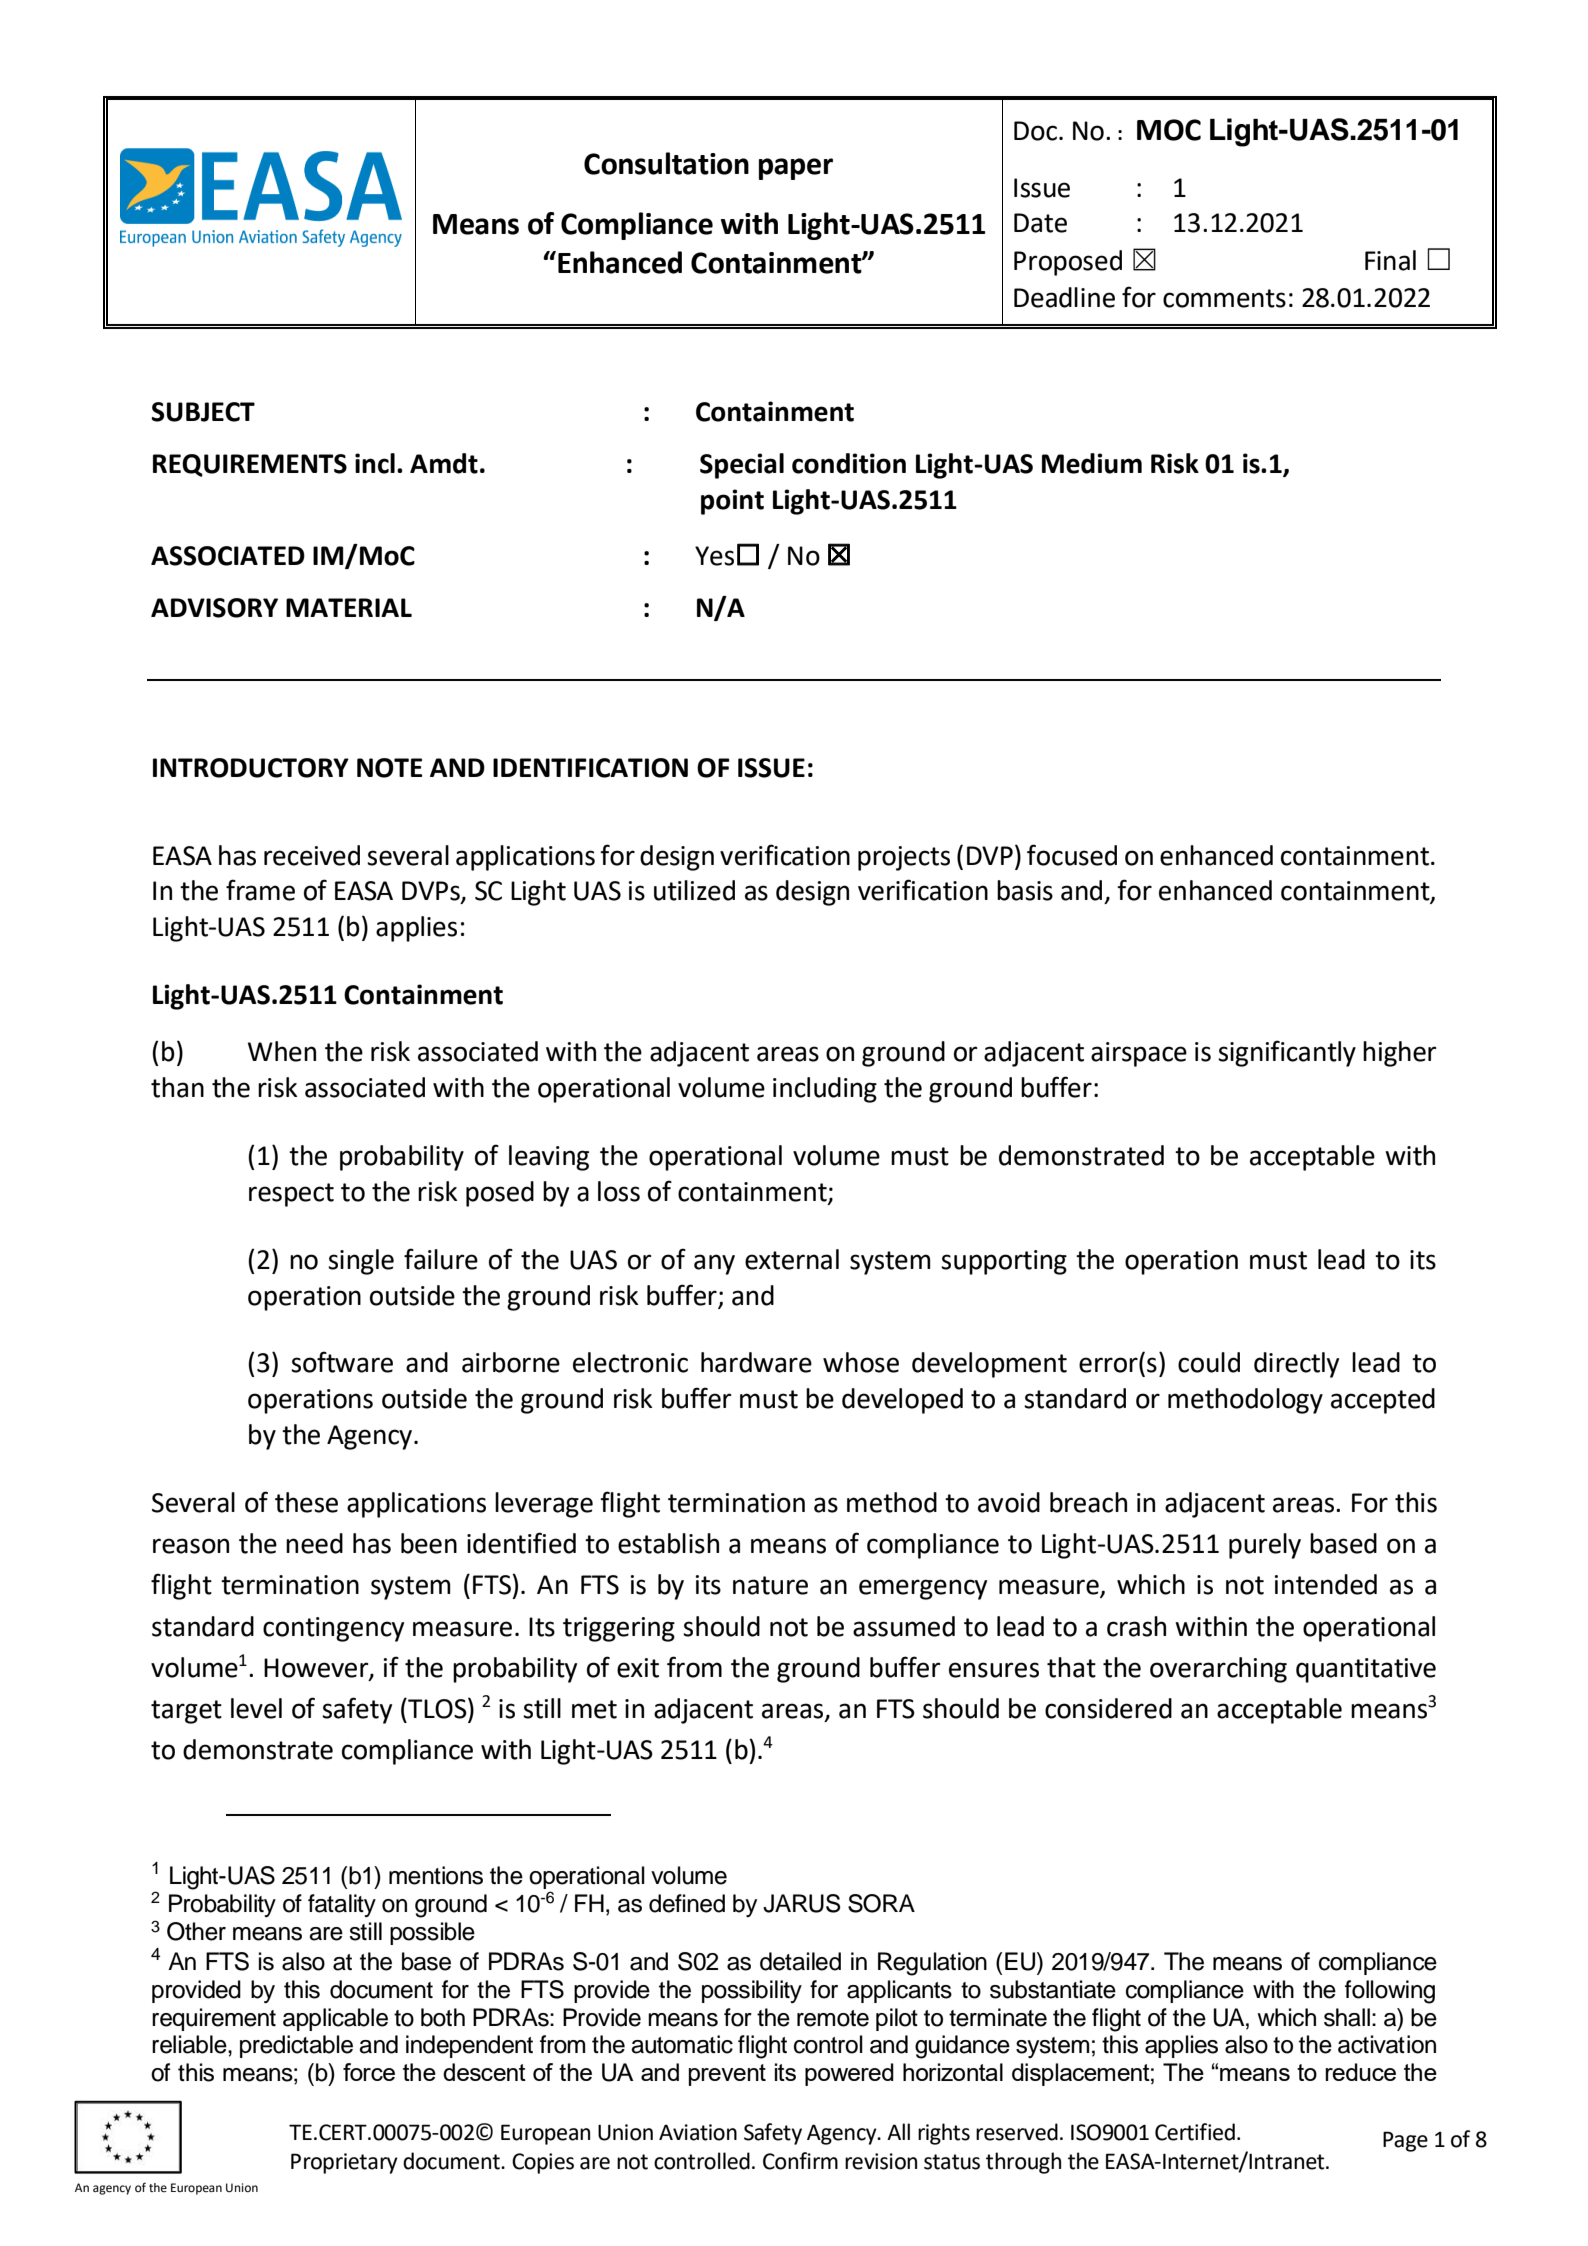 The height and width of the screenshot is (2246, 1588). What do you see at coordinates (312, 855) in the screenshot?
I see `received` at bounding box center [312, 855].
